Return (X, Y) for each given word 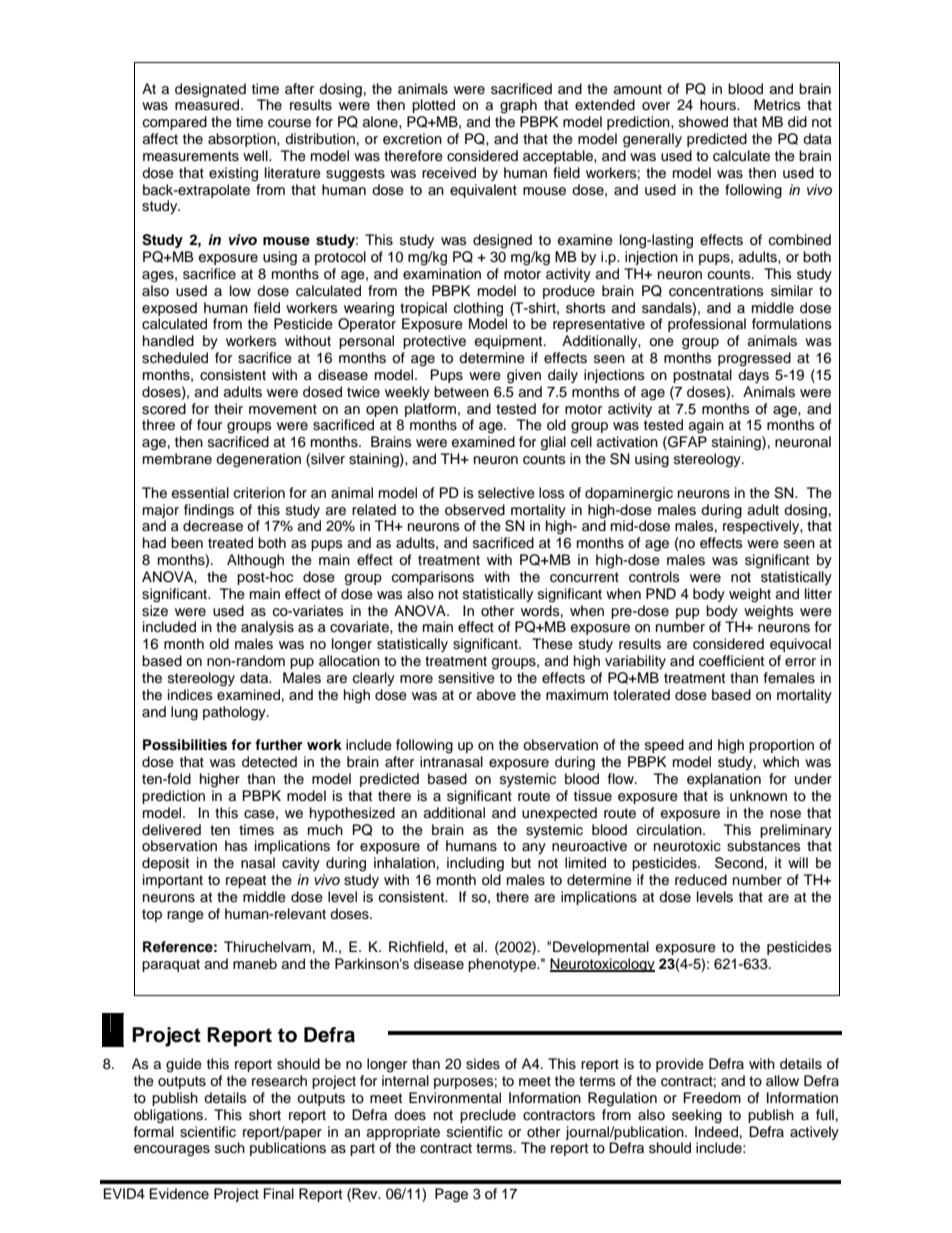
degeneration (258, 460)
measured (208, 104)
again (706, 426)
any (534, 848)
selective (506, 493)
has (236, 845)
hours (719, 105)
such (230, 1148)
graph (518, 106)
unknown (758, 795)
